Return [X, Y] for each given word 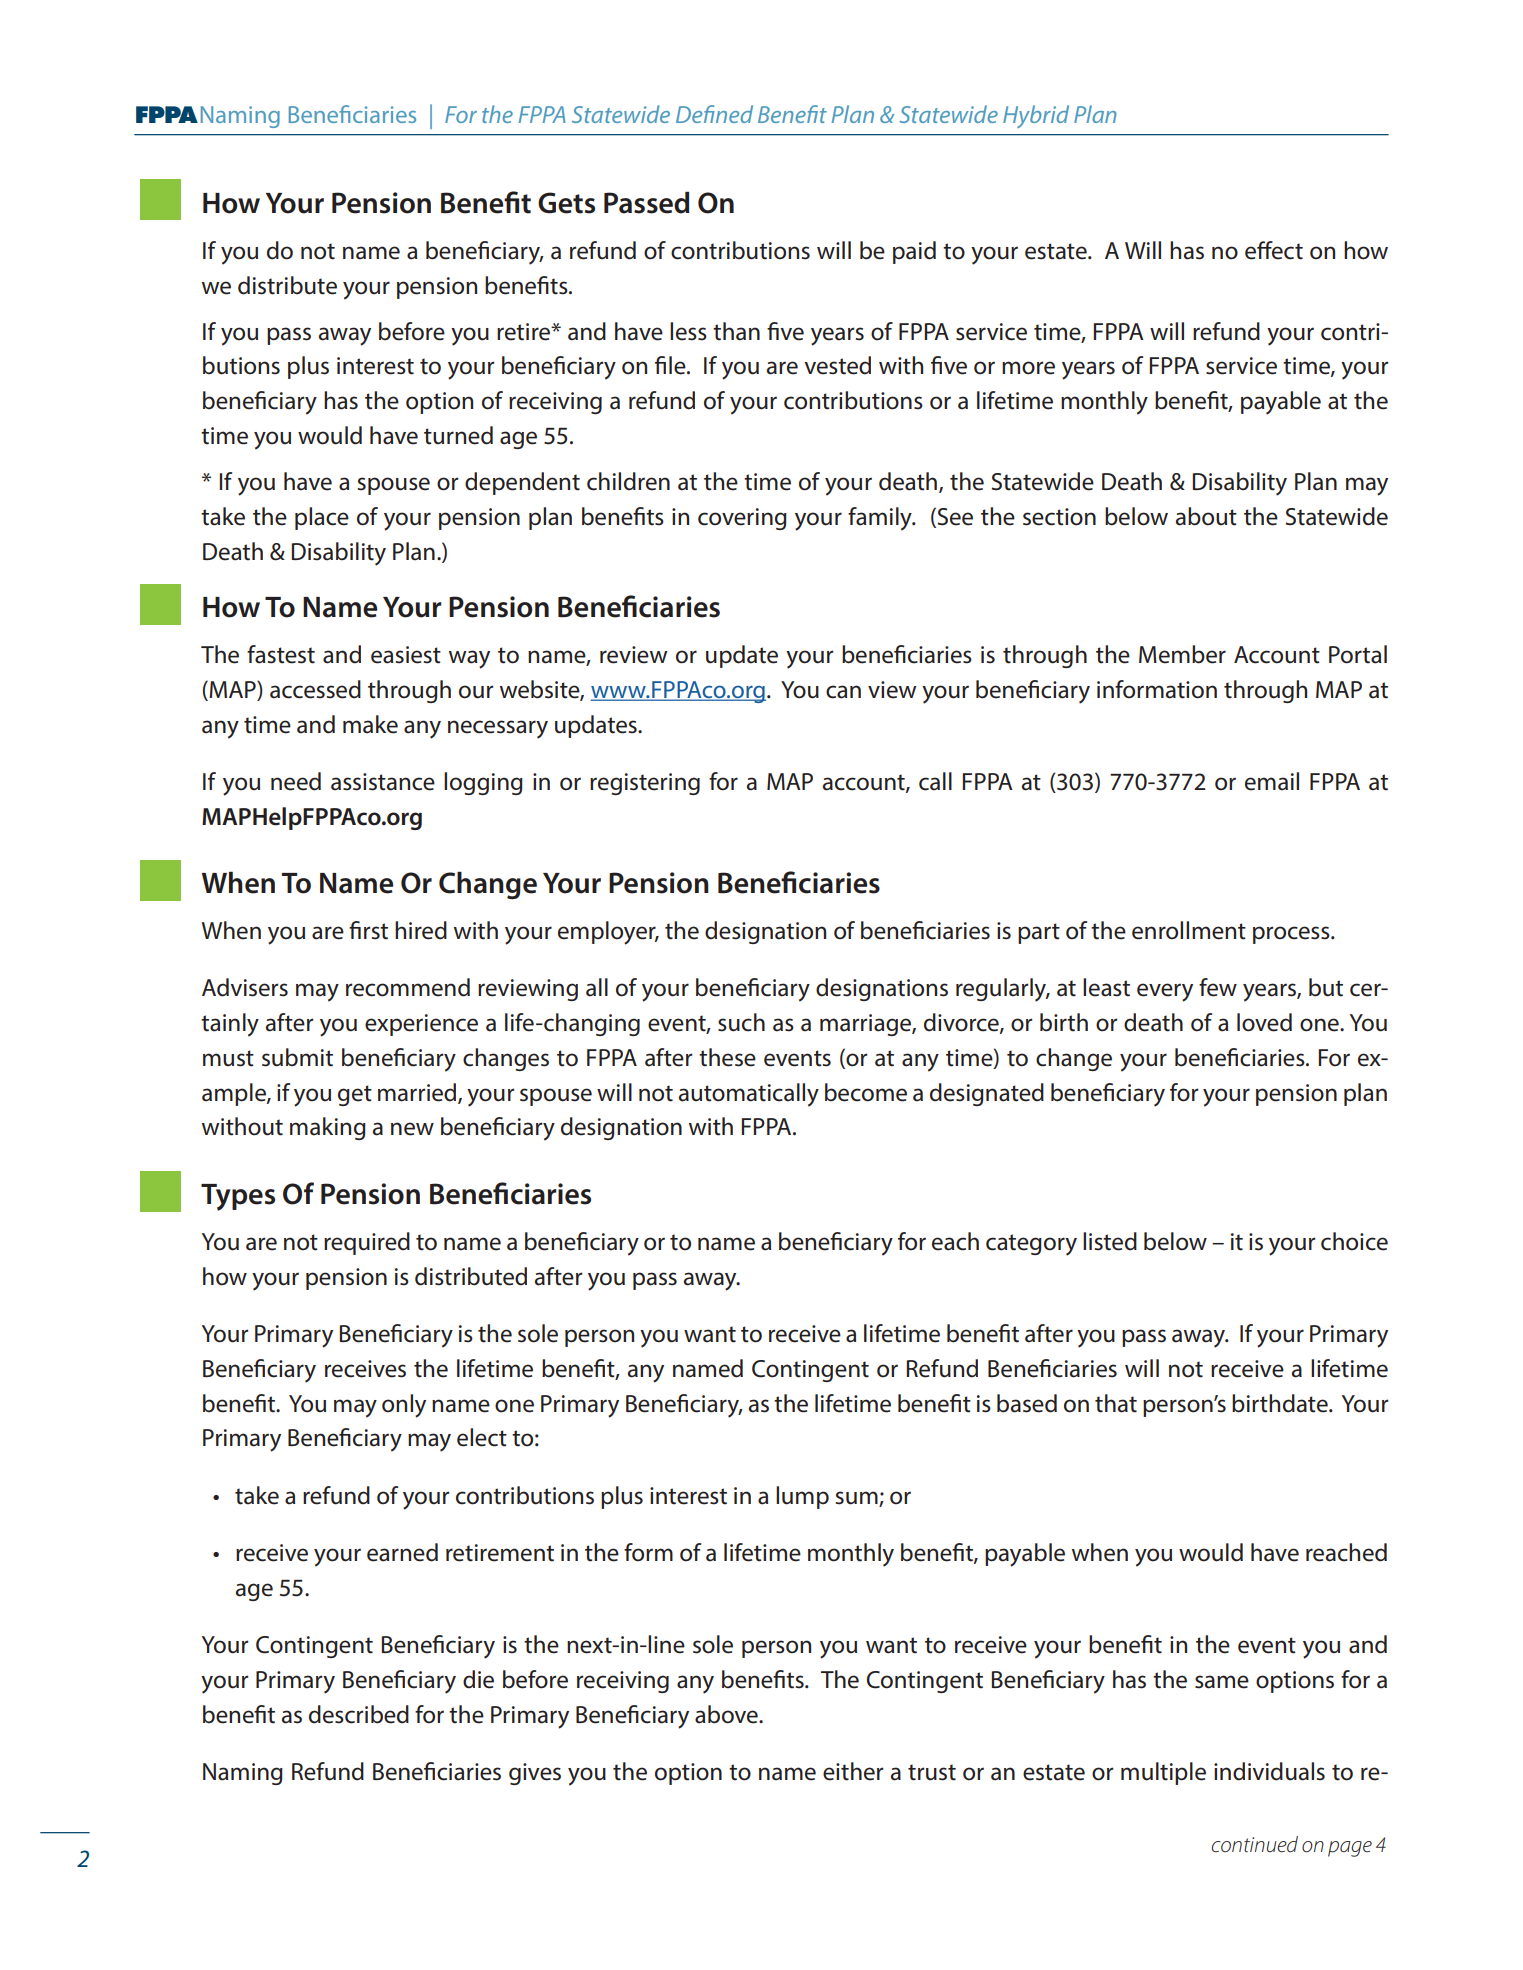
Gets [566, 203]
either [853, 1771]
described [359, 1714]
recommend [408, 987]
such [741, 1022]
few [1218, 987]
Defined [714, 114]
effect [1274, 250]
